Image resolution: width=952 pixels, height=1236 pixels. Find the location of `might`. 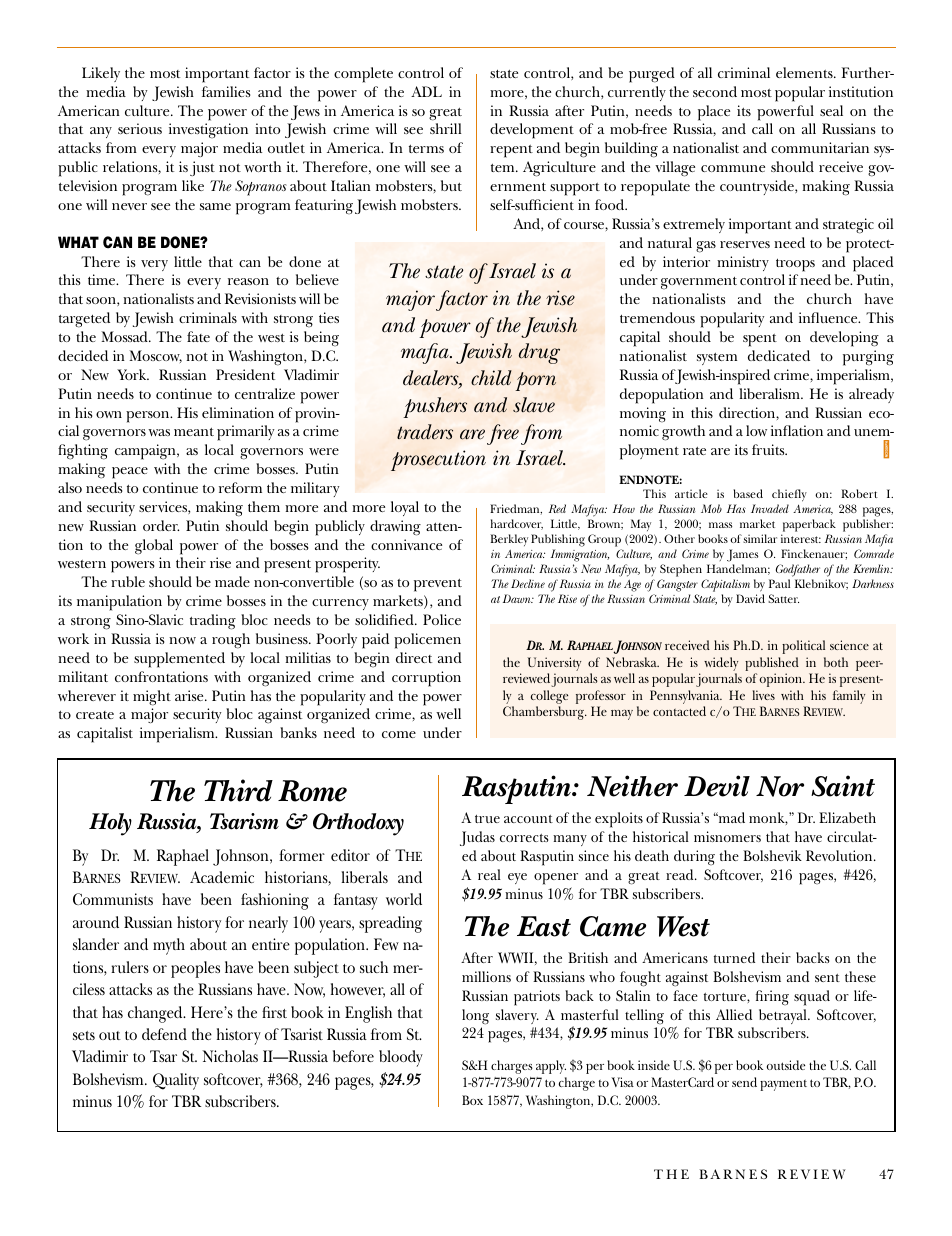

might is located at coordinates (152, 698).
